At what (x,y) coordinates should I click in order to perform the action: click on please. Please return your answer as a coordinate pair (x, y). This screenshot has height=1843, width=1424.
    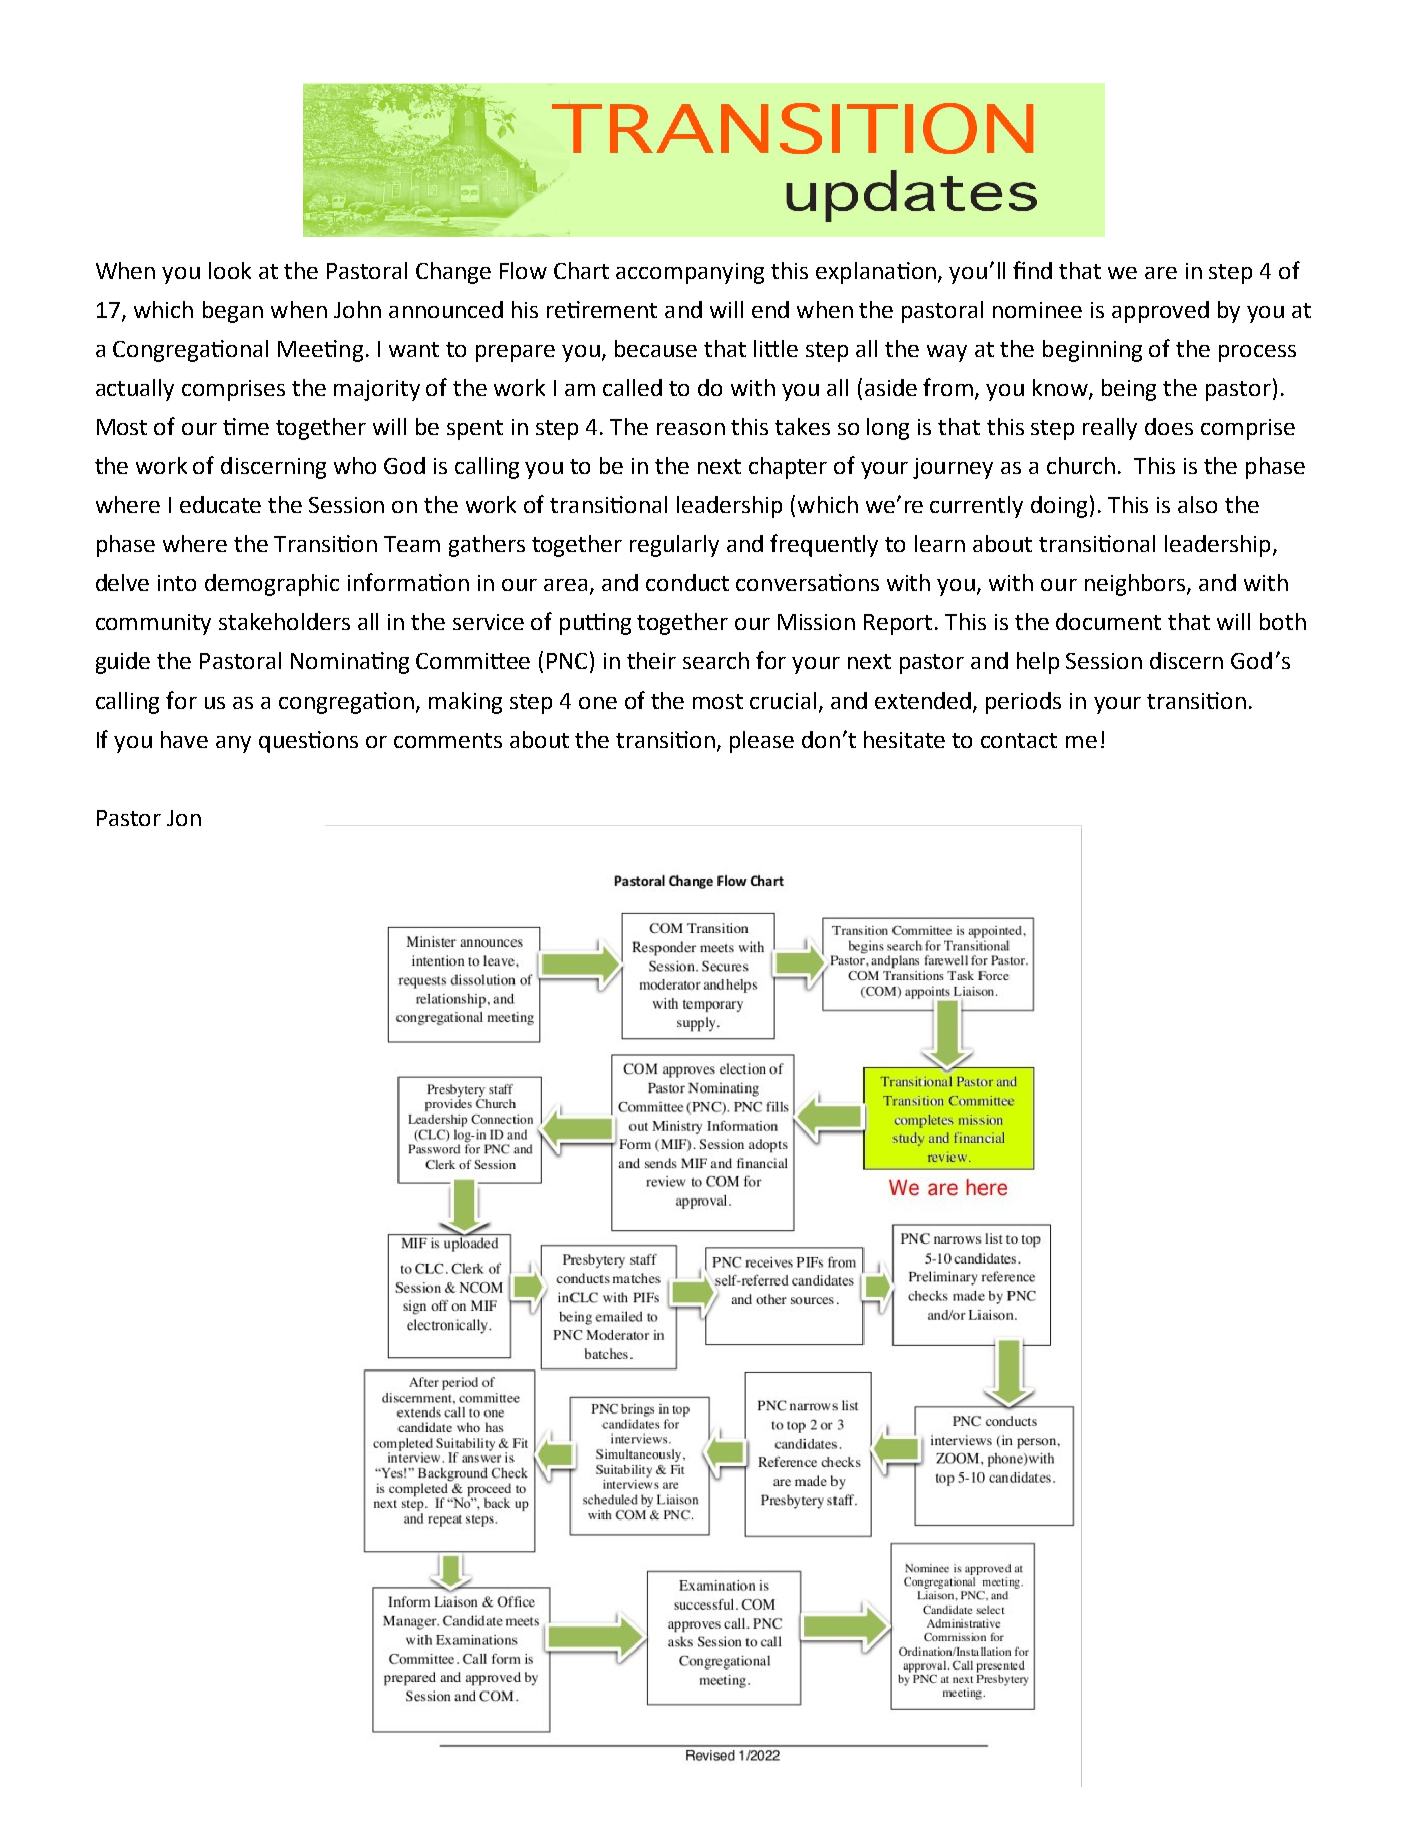
    Looking at the image, I should click on (762, 742).
